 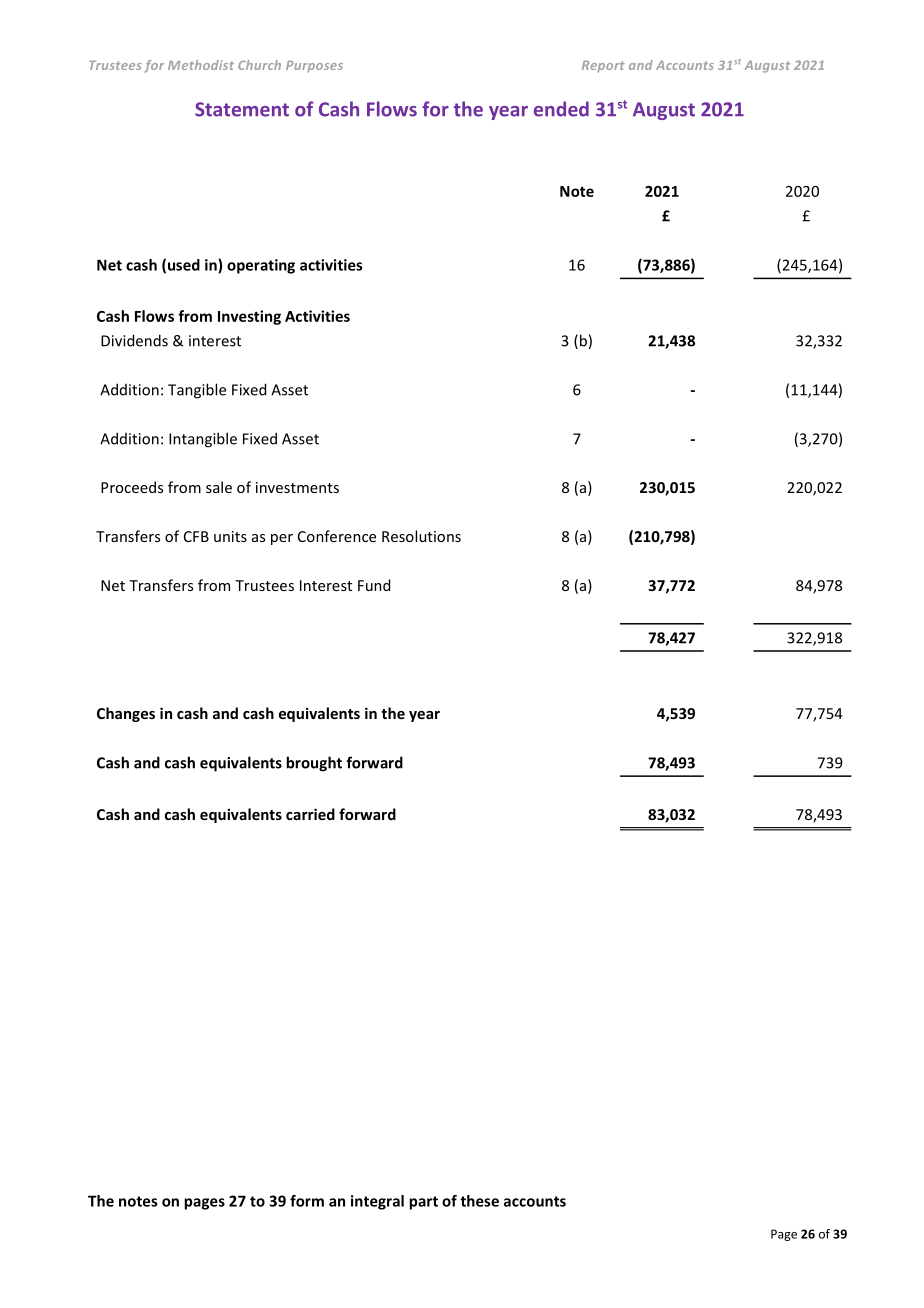 What do you see at coordinates (261, 266) in the page?
I see `operating` at bounding box center [261, 266].
